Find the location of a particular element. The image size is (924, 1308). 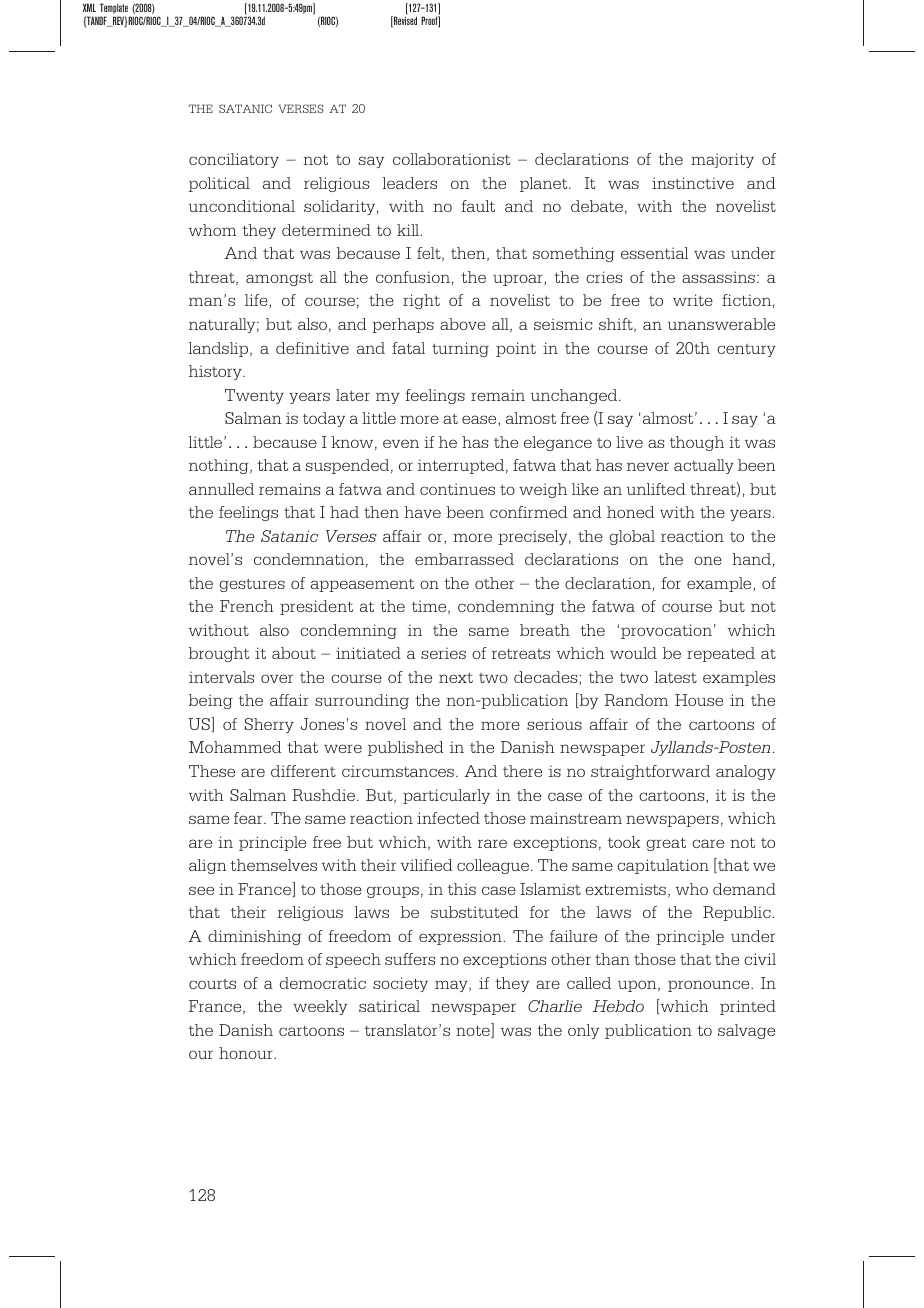

brought is located at coordinates (219, 654).
